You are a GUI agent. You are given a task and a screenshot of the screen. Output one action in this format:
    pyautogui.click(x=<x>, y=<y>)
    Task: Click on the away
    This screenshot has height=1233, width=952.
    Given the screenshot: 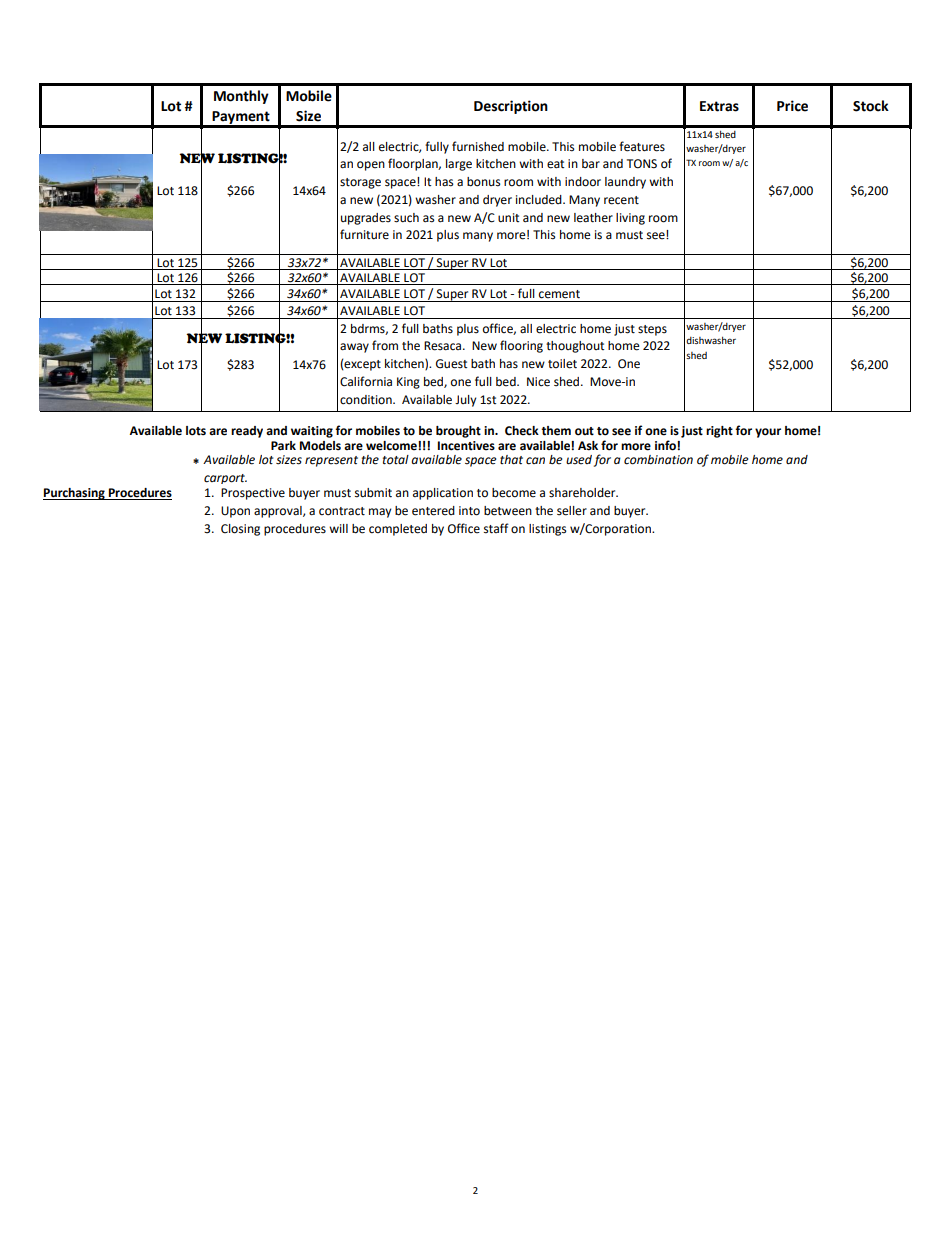 What is the action you would take?
    pyautogui.click(x=354, y=348)
